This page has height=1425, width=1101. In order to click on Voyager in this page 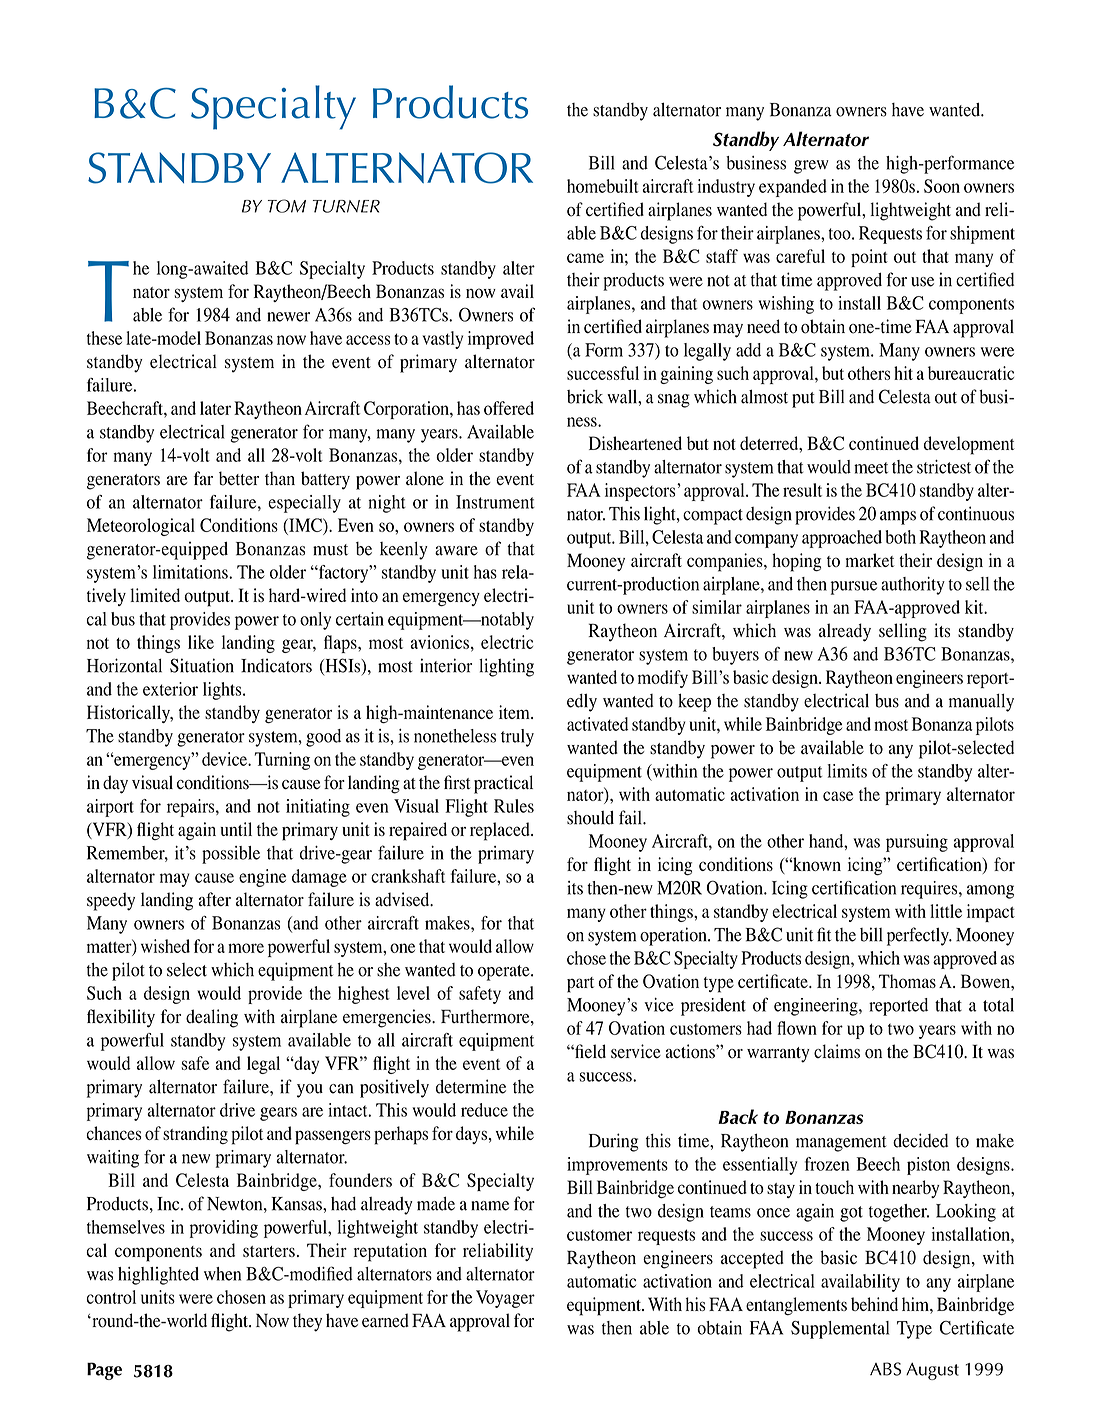, I will do `click(505, 1299)`.
